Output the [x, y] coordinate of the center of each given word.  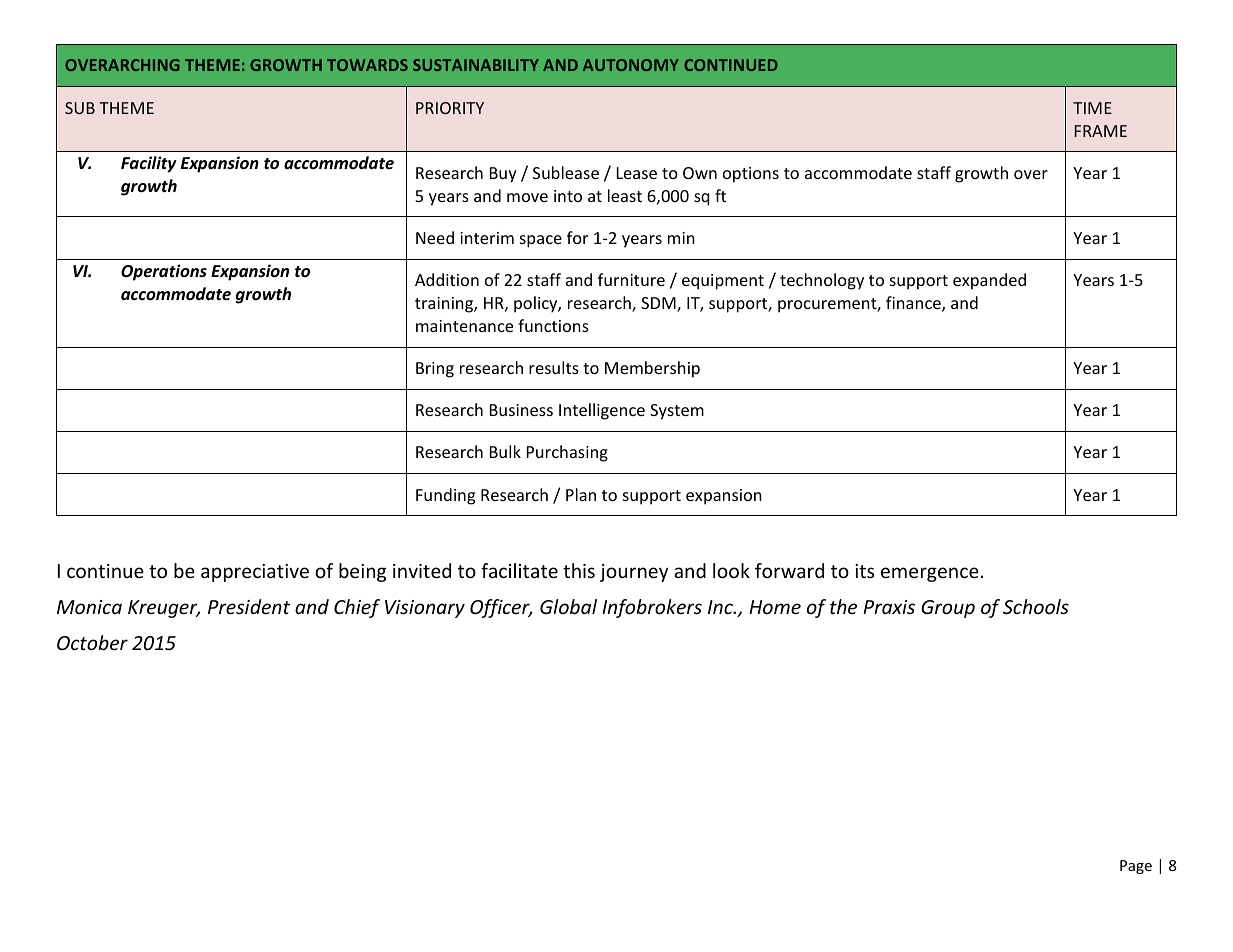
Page [1136, 867]
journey [634, 573]
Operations [164, 272]
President [249, 606]
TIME [1092, 108]
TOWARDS [367, 65]
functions [553, 325]
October [92, 642]
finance [914, 304]
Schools [1036, 606]
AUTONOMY [631, 65]
